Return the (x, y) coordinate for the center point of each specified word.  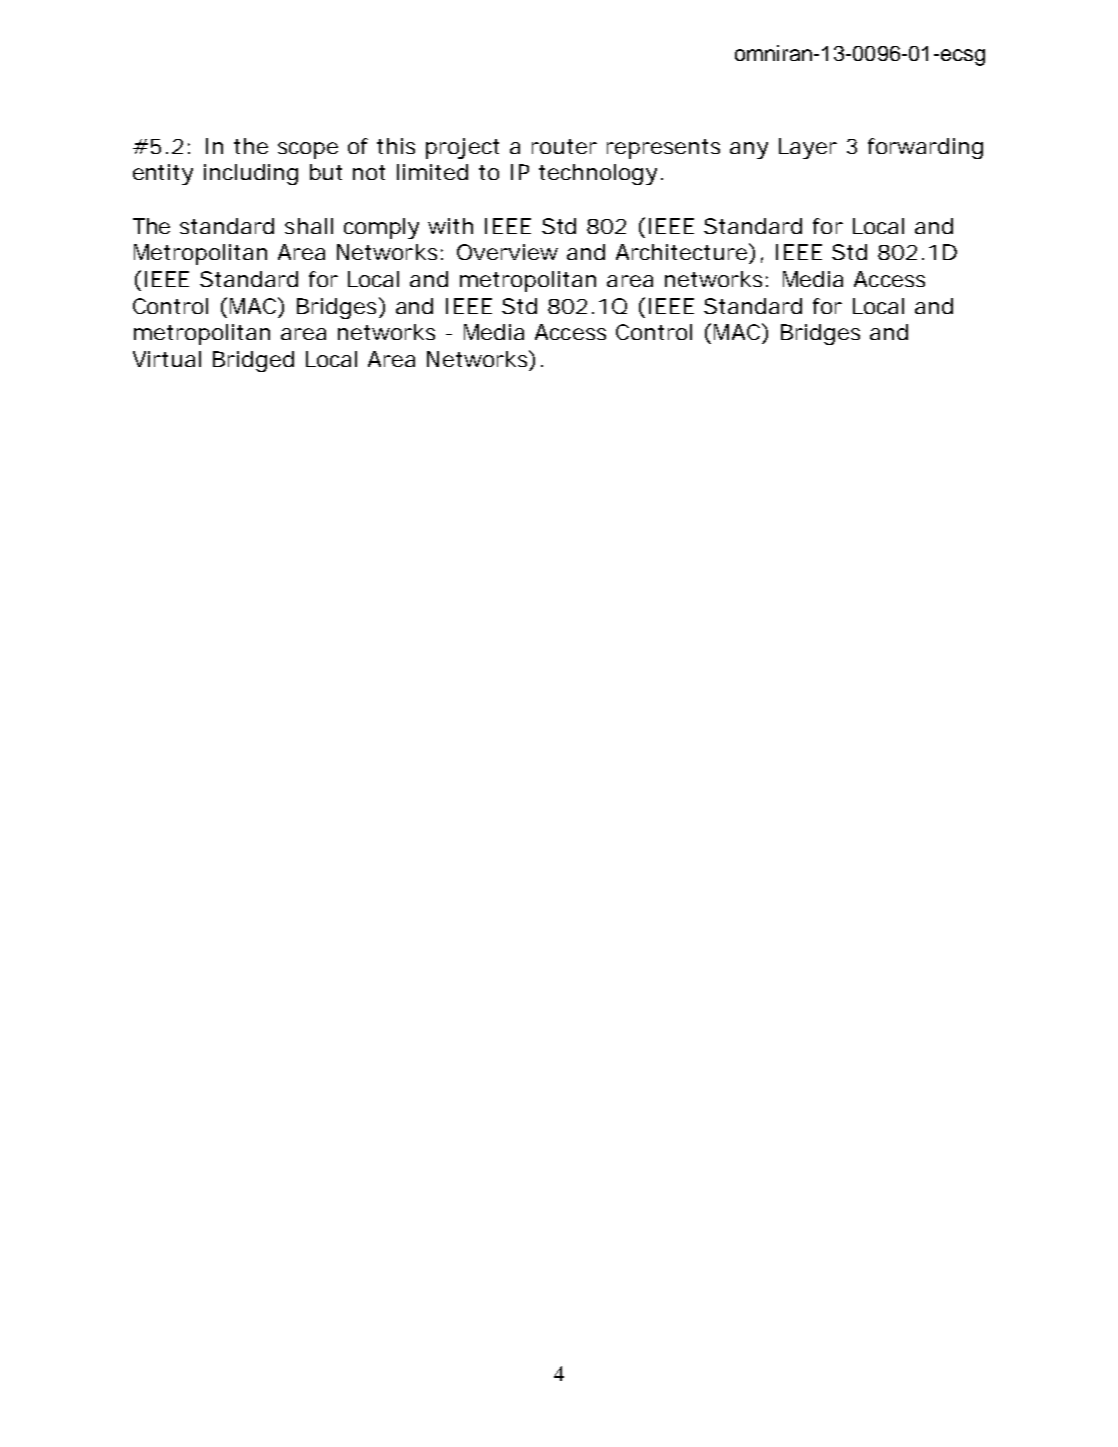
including (251, 174)
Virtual (167, 359)
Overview (507, 252)
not (369, 172)
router (564, 146)
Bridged (253, 361)
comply (381, 228)
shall (309, 226)
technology (598, 174)
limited (432, 172)
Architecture (681, 252)
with (450, 226)
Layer (808, 148)
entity (163, 174)
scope (308, 150)
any (749, 150)
